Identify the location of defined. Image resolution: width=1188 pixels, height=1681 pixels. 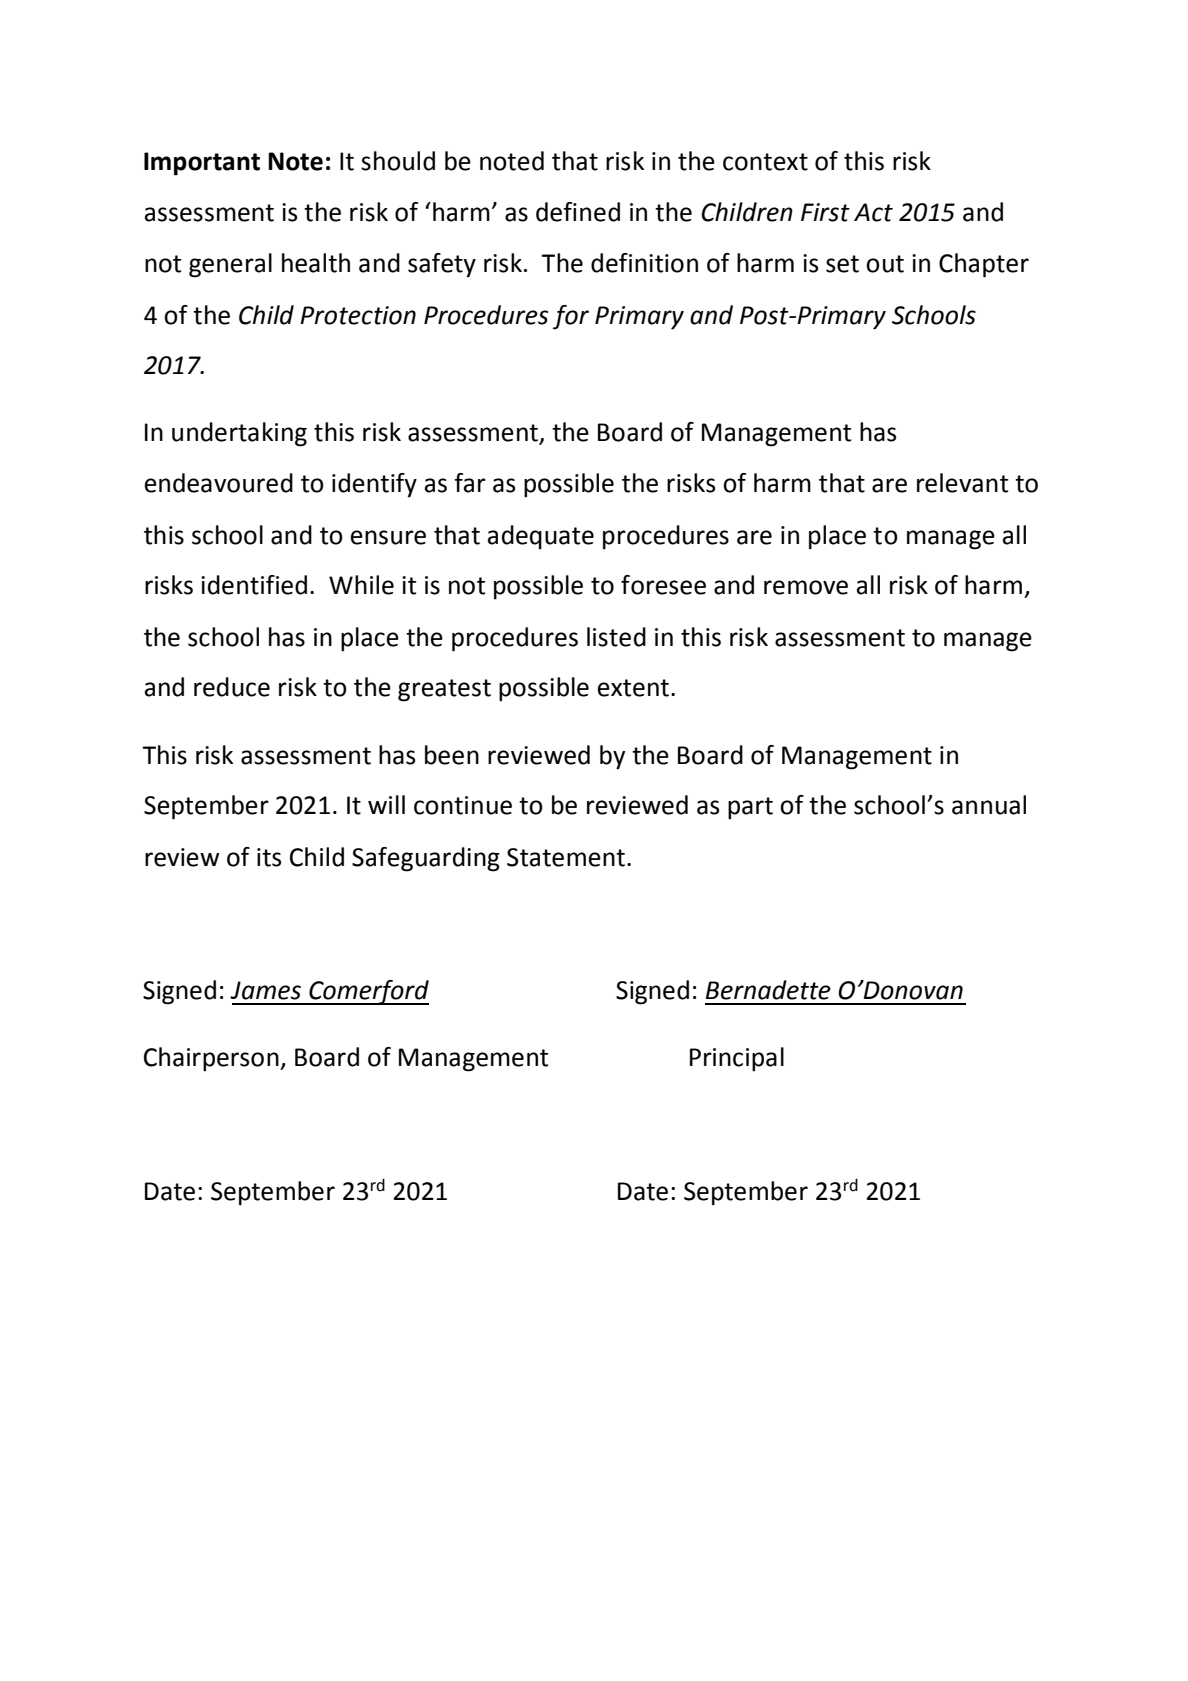
(578, 212).
